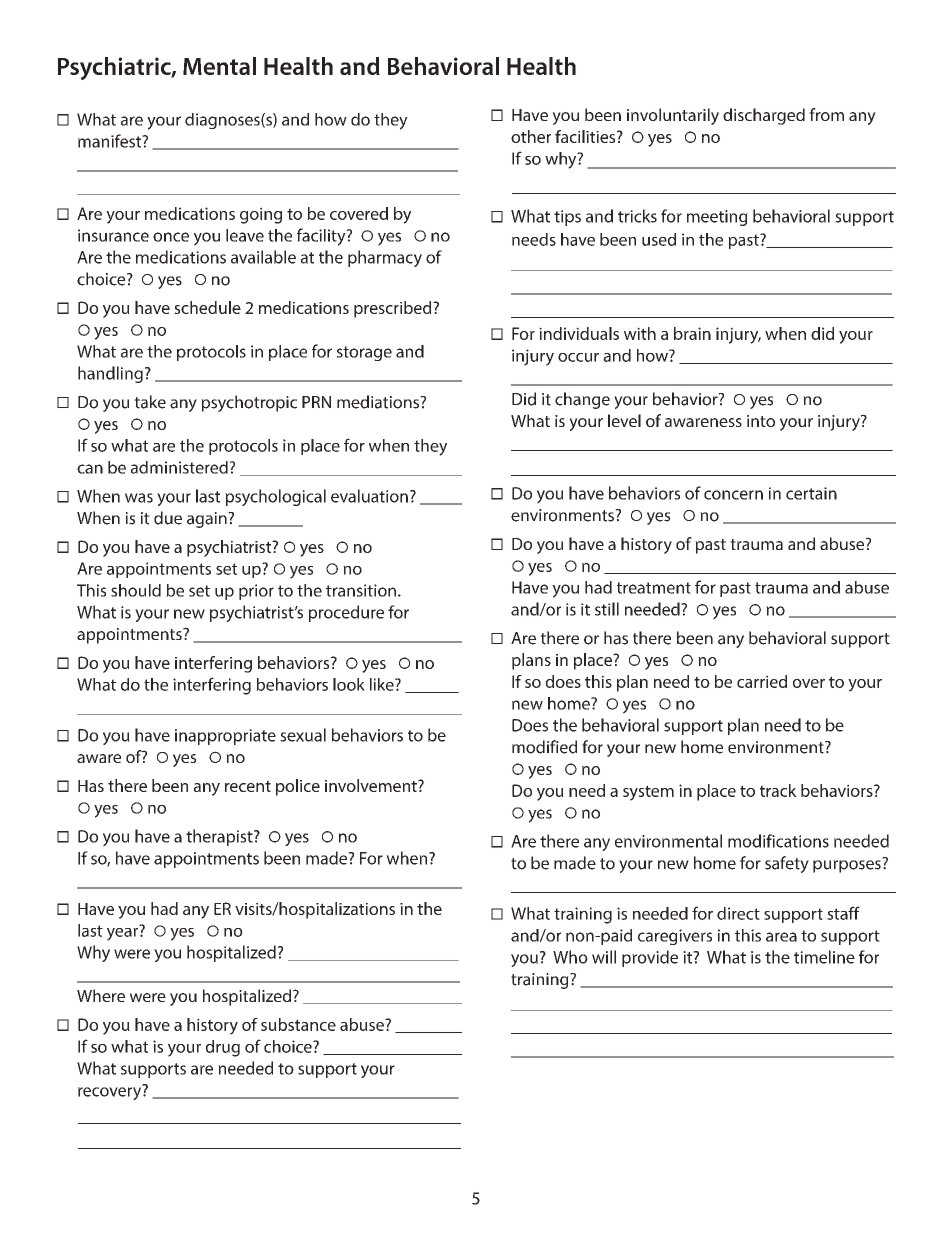  I want to click on drug, so click(223, 1048).
